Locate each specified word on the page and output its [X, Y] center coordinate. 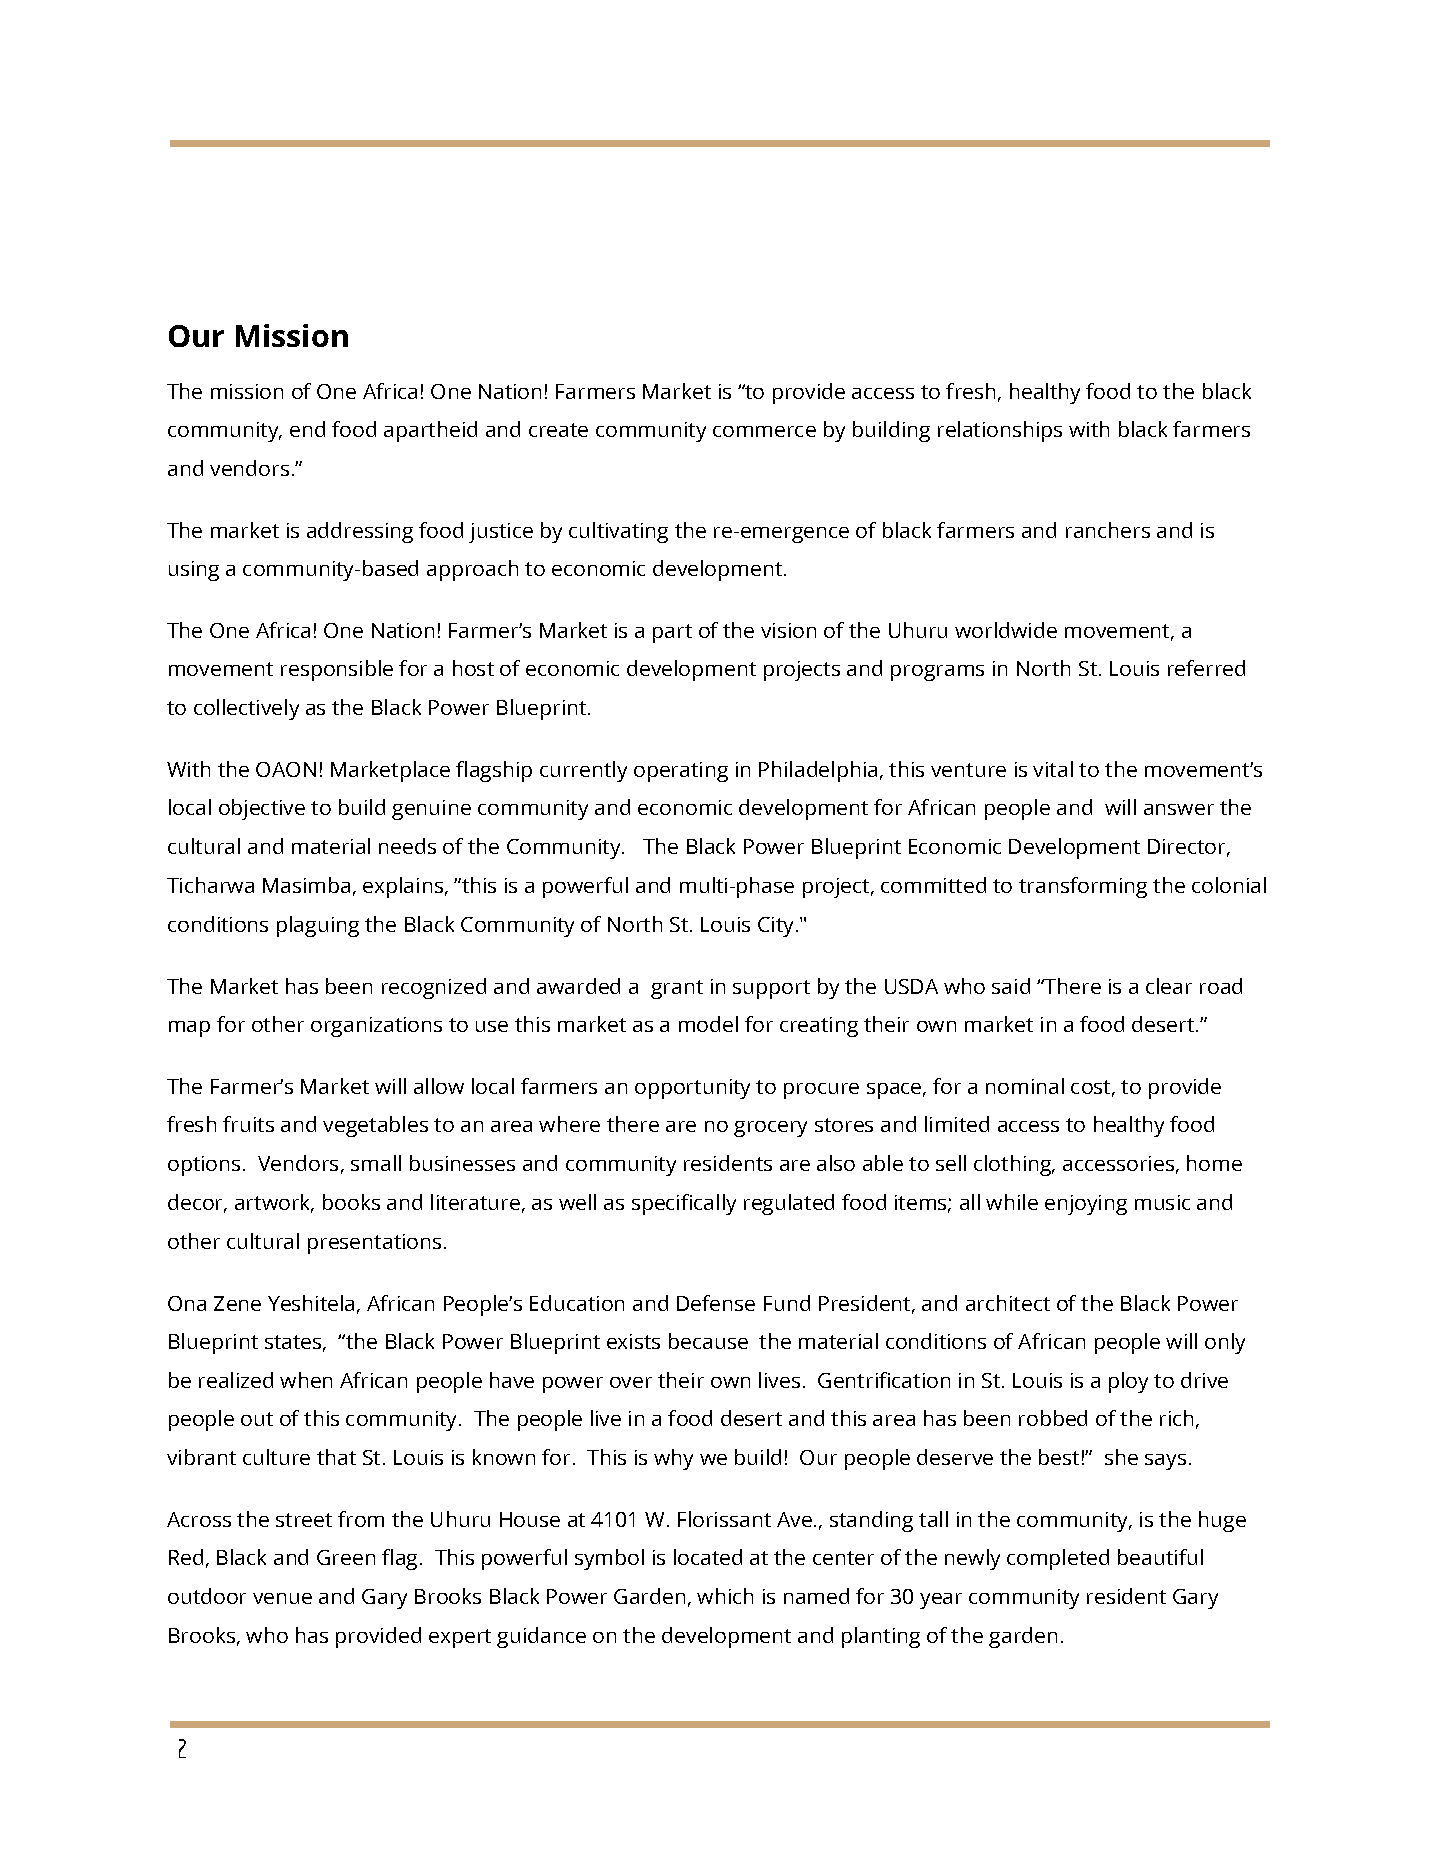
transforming [1083, 887]
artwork [274, 1203]
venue [282, 1598]
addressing [360, 532]
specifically [684, 1204]
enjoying [1086, 1205]
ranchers [1108, 530]
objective [262, 809]
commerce [764, 431]
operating [681, 772]
